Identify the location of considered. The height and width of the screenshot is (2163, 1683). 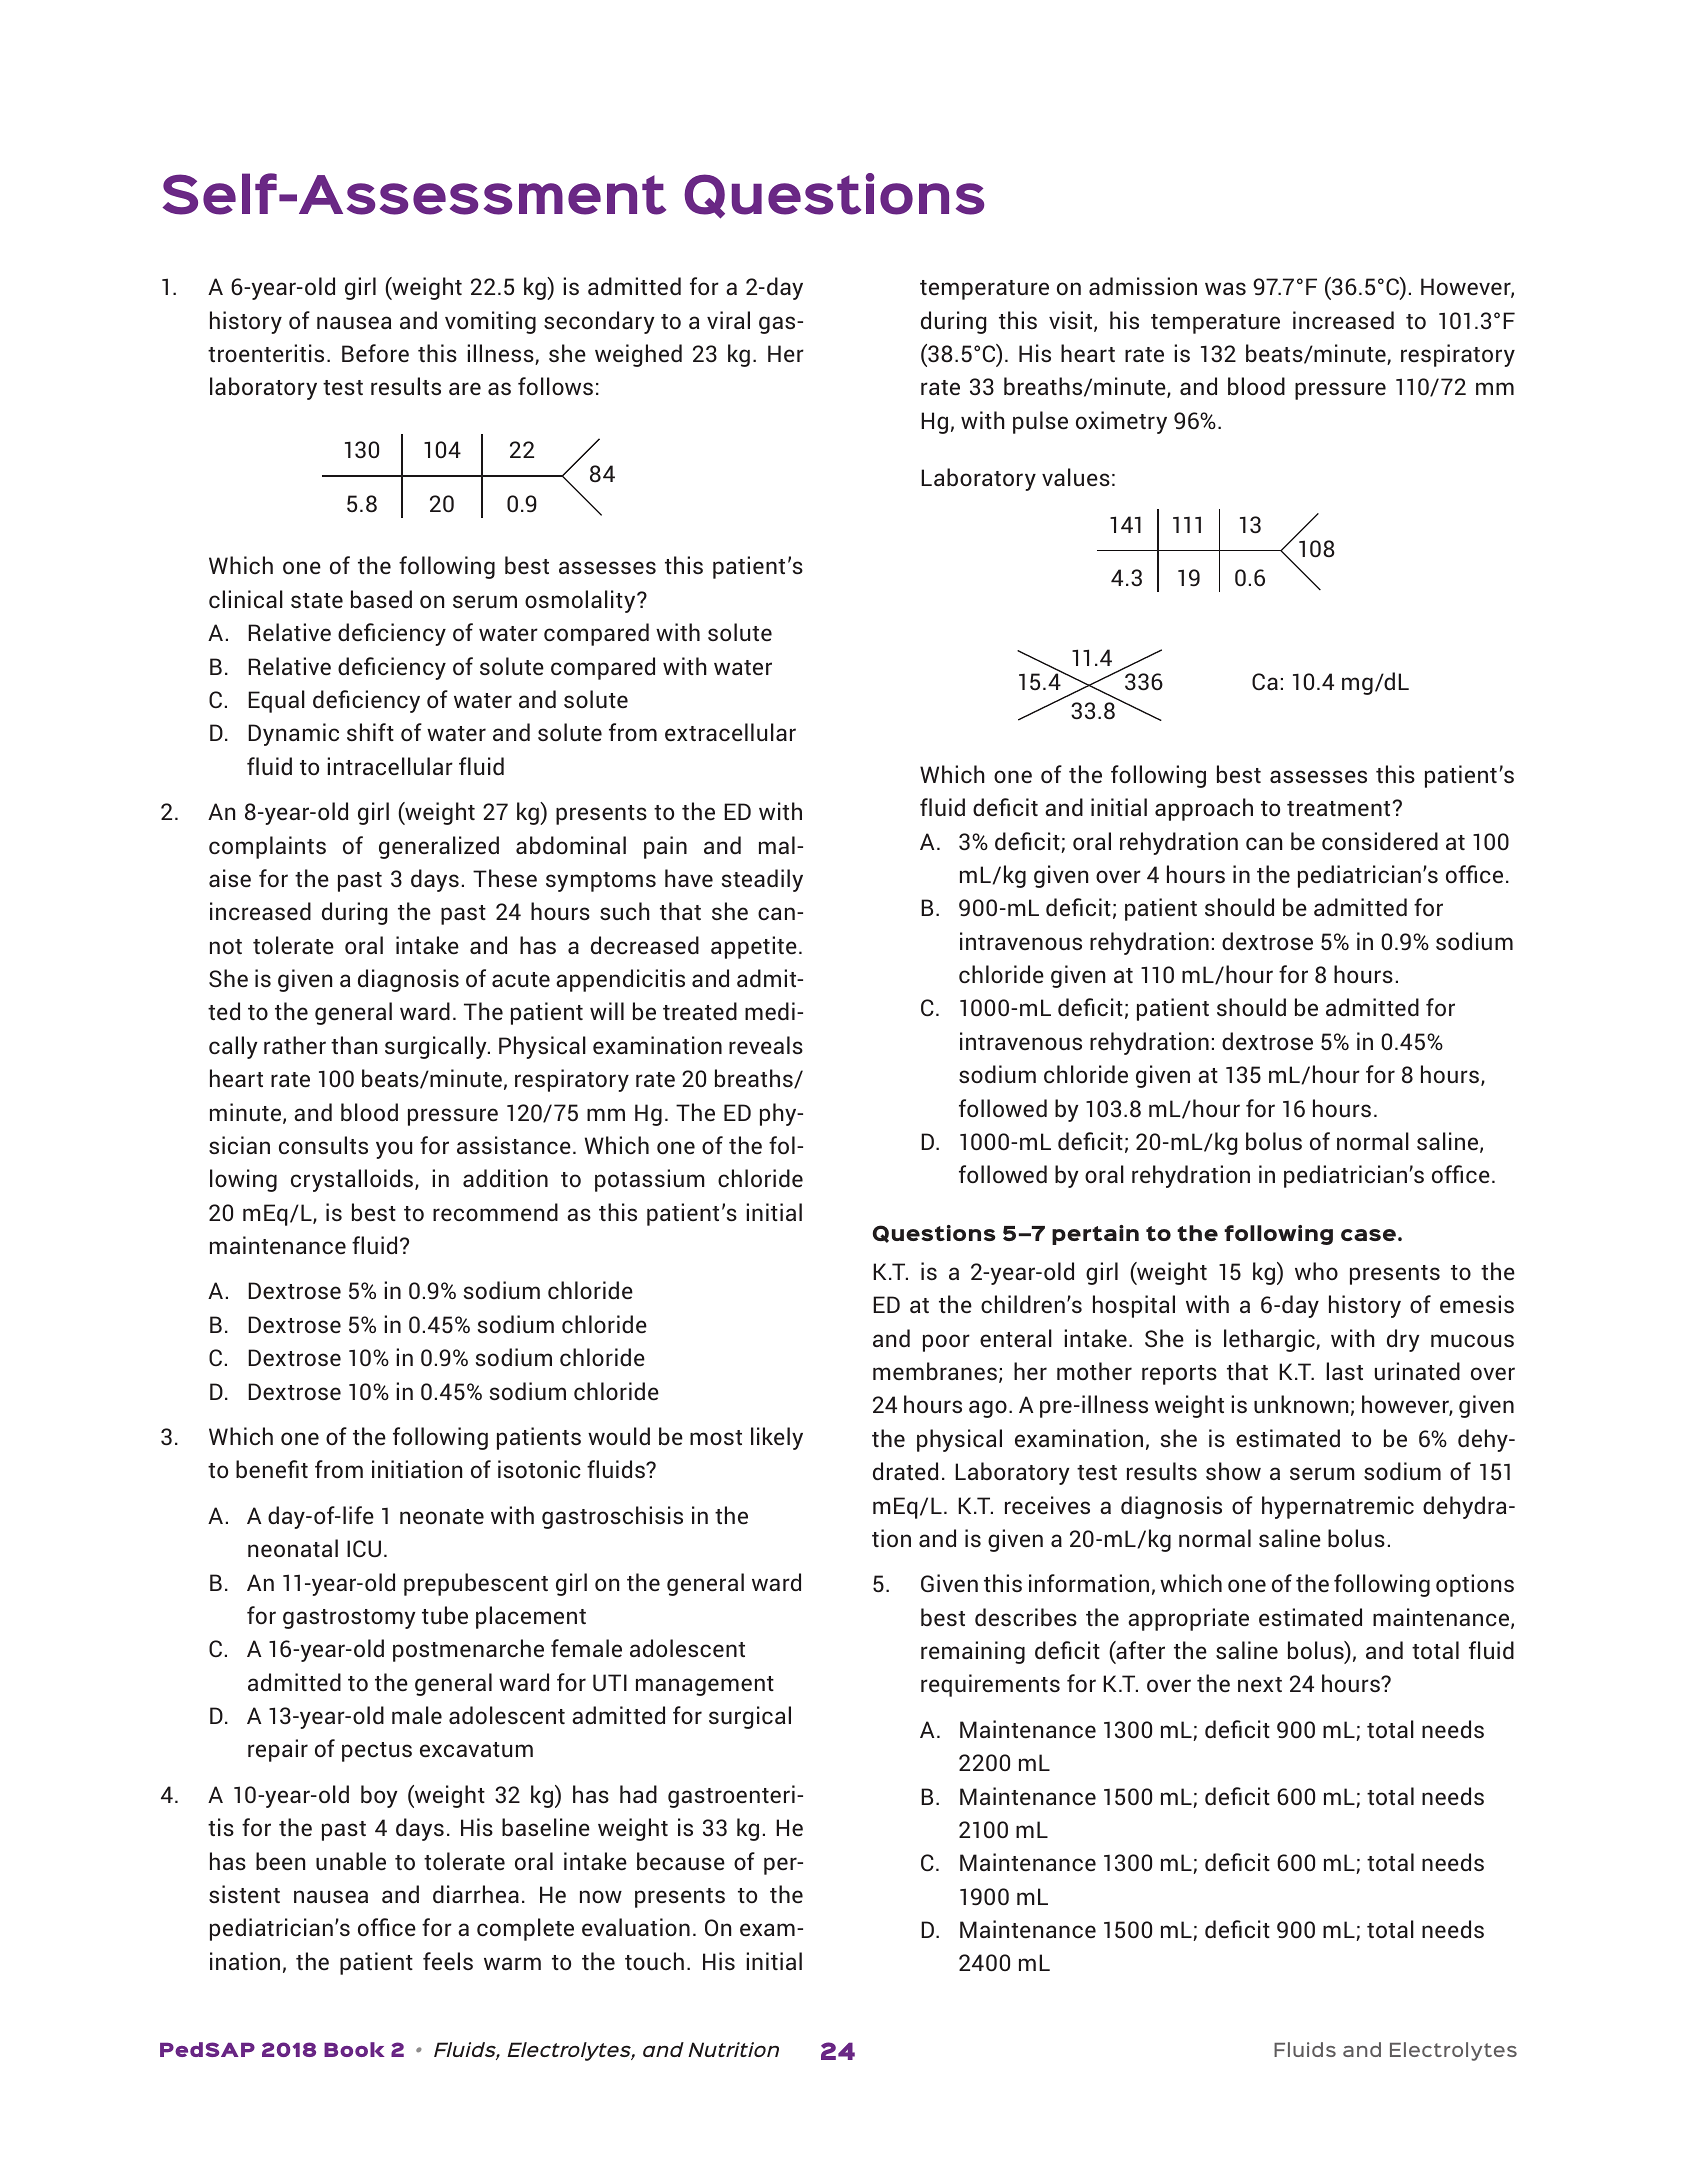
(1380, 841).
